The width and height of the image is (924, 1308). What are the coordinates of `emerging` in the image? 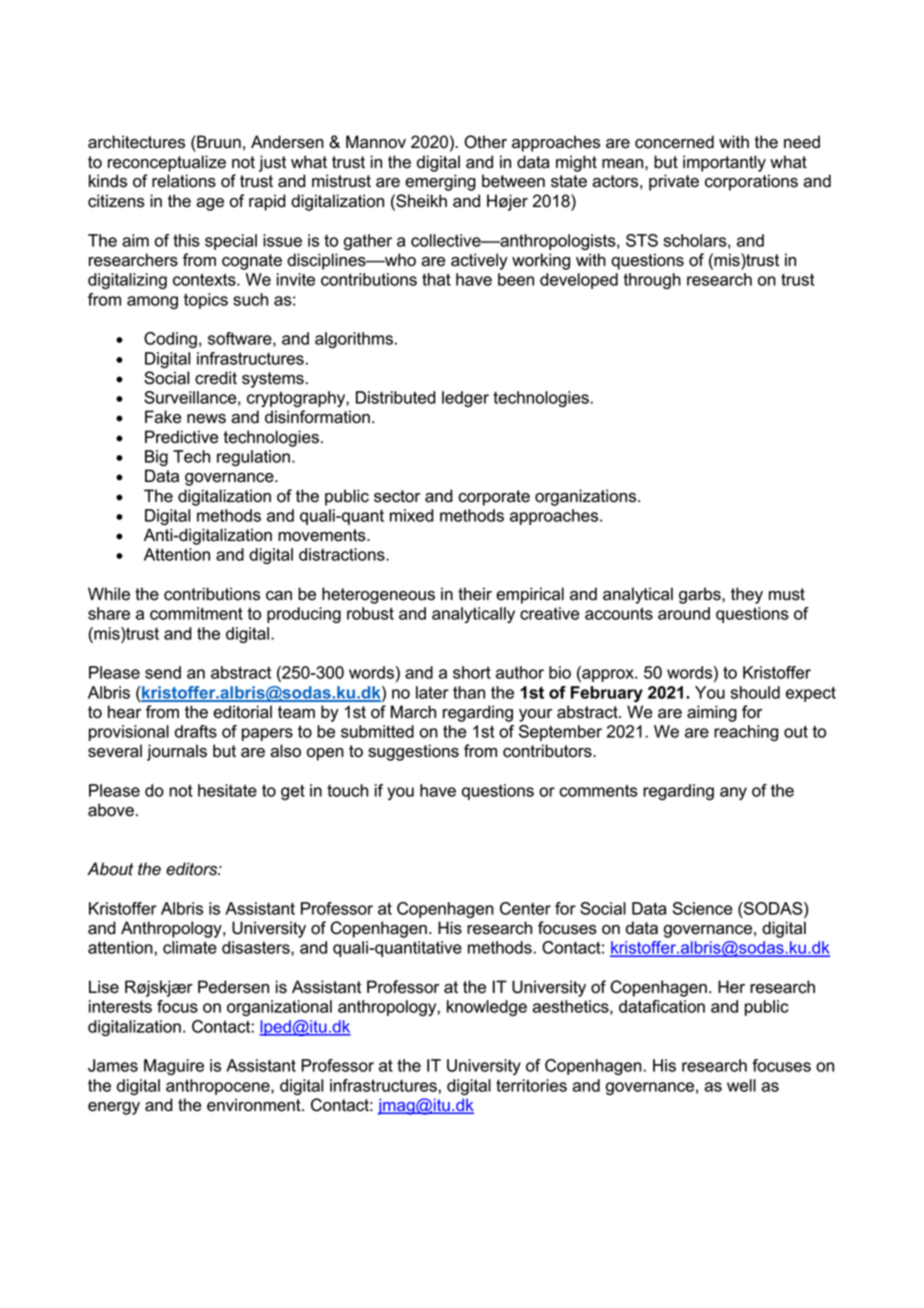 It's located at (440, 182).
